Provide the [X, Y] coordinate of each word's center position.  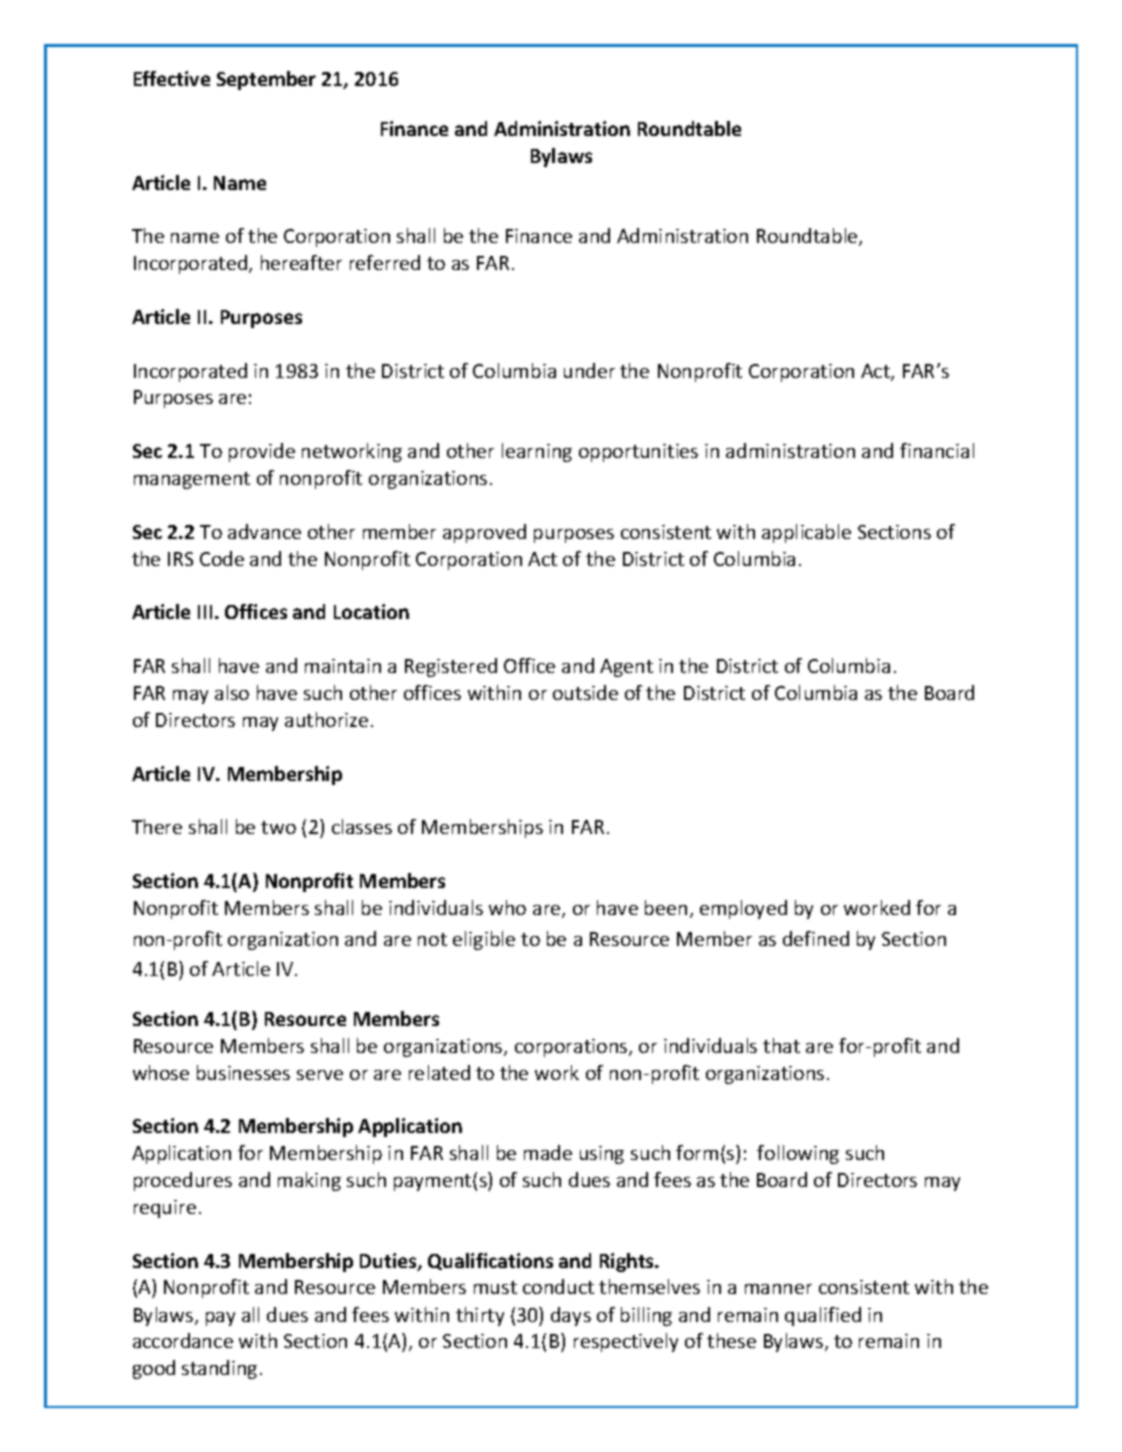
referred [385, 262]
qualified [823, 1316]
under [589, 370]
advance [264, 531]
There [157, 826]
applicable [806, 533]
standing [219, 1369]
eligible [484, 940]
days [571, 1316]
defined [816, 938]
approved [484, 533]
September [266, 80]
